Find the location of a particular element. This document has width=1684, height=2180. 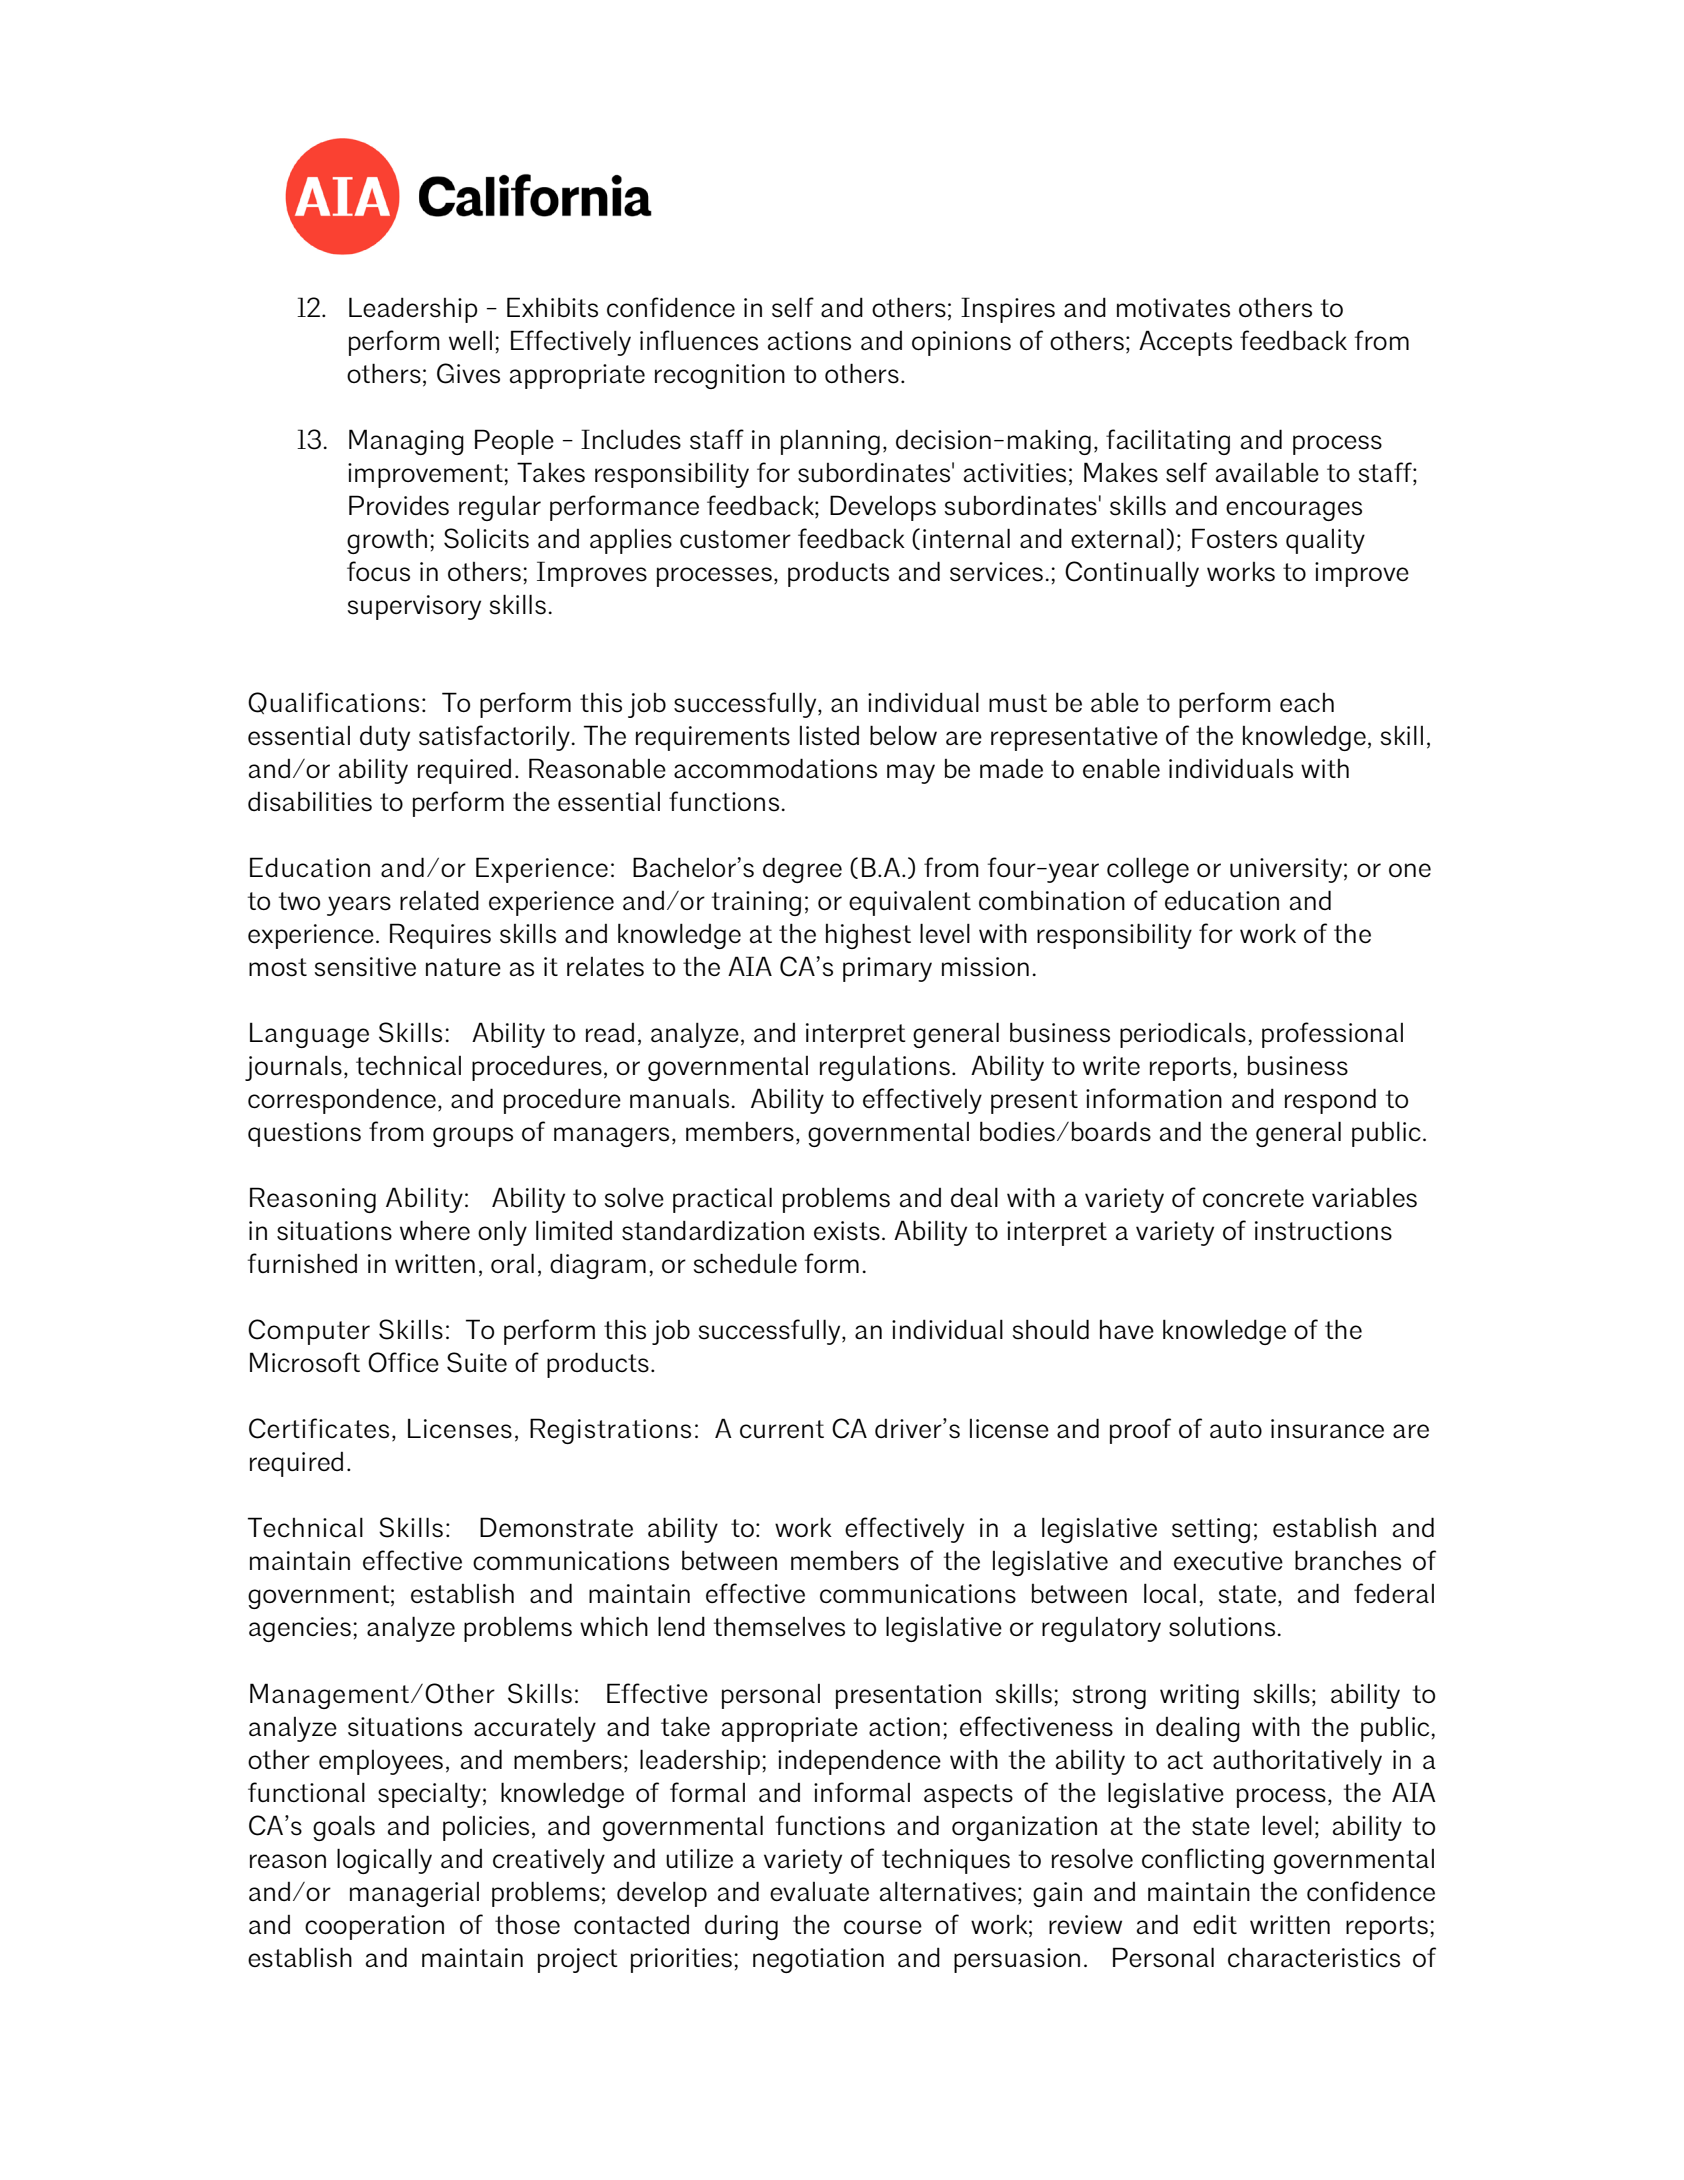

evaluate is located at coordinates (819, 1892).
